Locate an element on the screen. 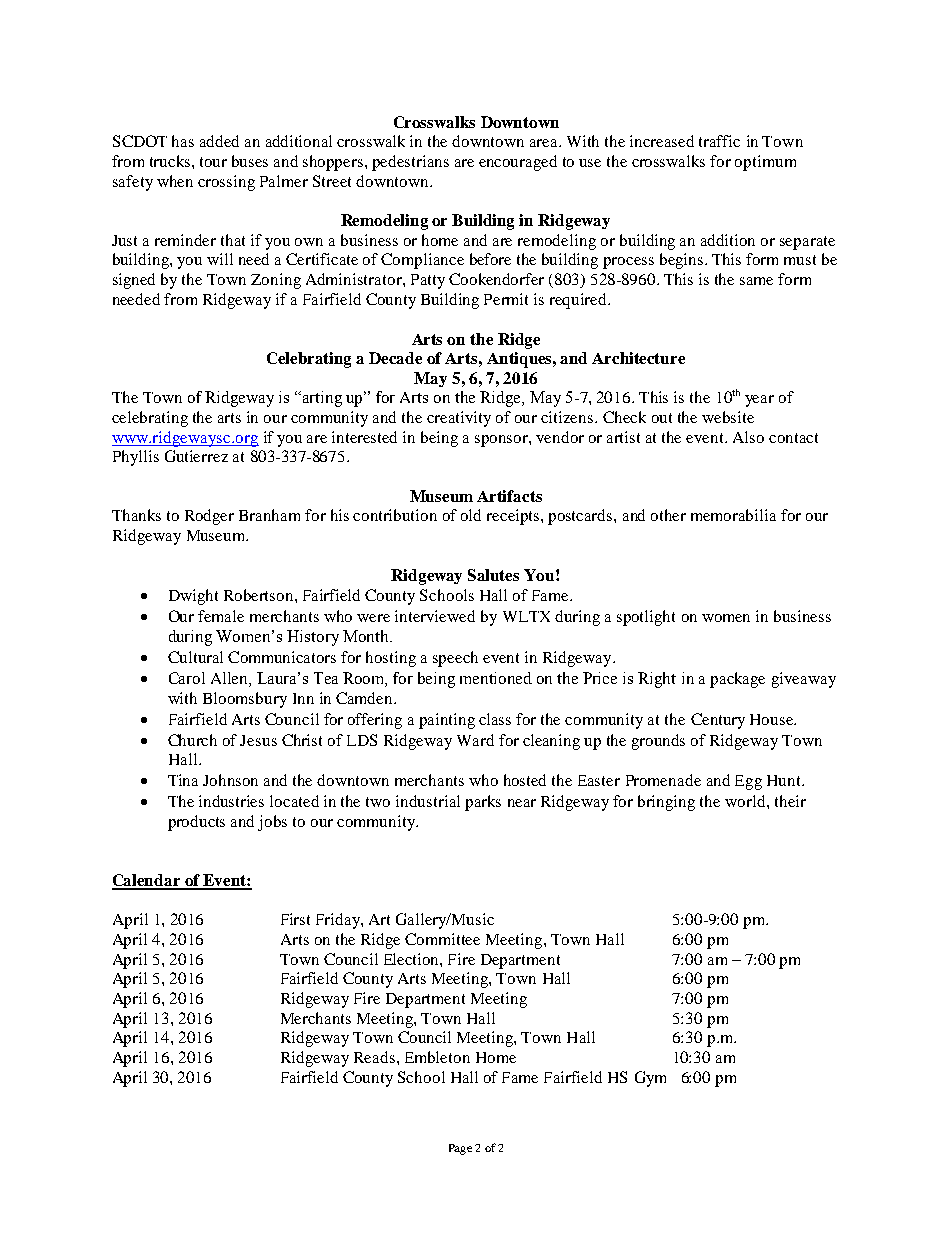 This screenshot has width=952, height=1233. Page is located at coordinates (460, 1149).
